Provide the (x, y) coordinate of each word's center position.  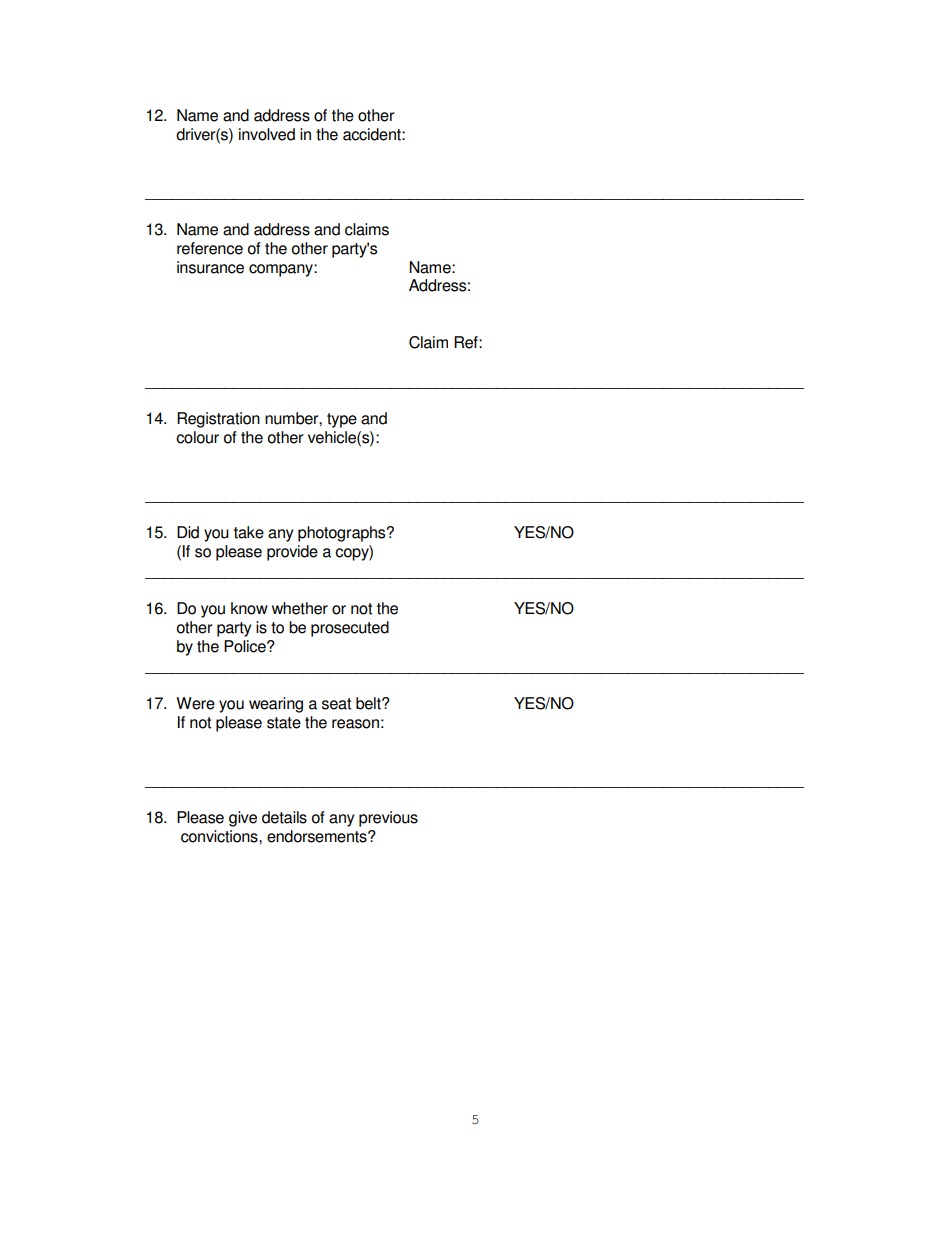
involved (267, 134)
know (249, 608)
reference (210, 248)
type (342, 420)
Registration (218, 420)
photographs (343, 534)
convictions (220, 836)
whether (300, 608)
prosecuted (350, 629)
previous (388, 819)
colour (197, 437)
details (284, 817)
